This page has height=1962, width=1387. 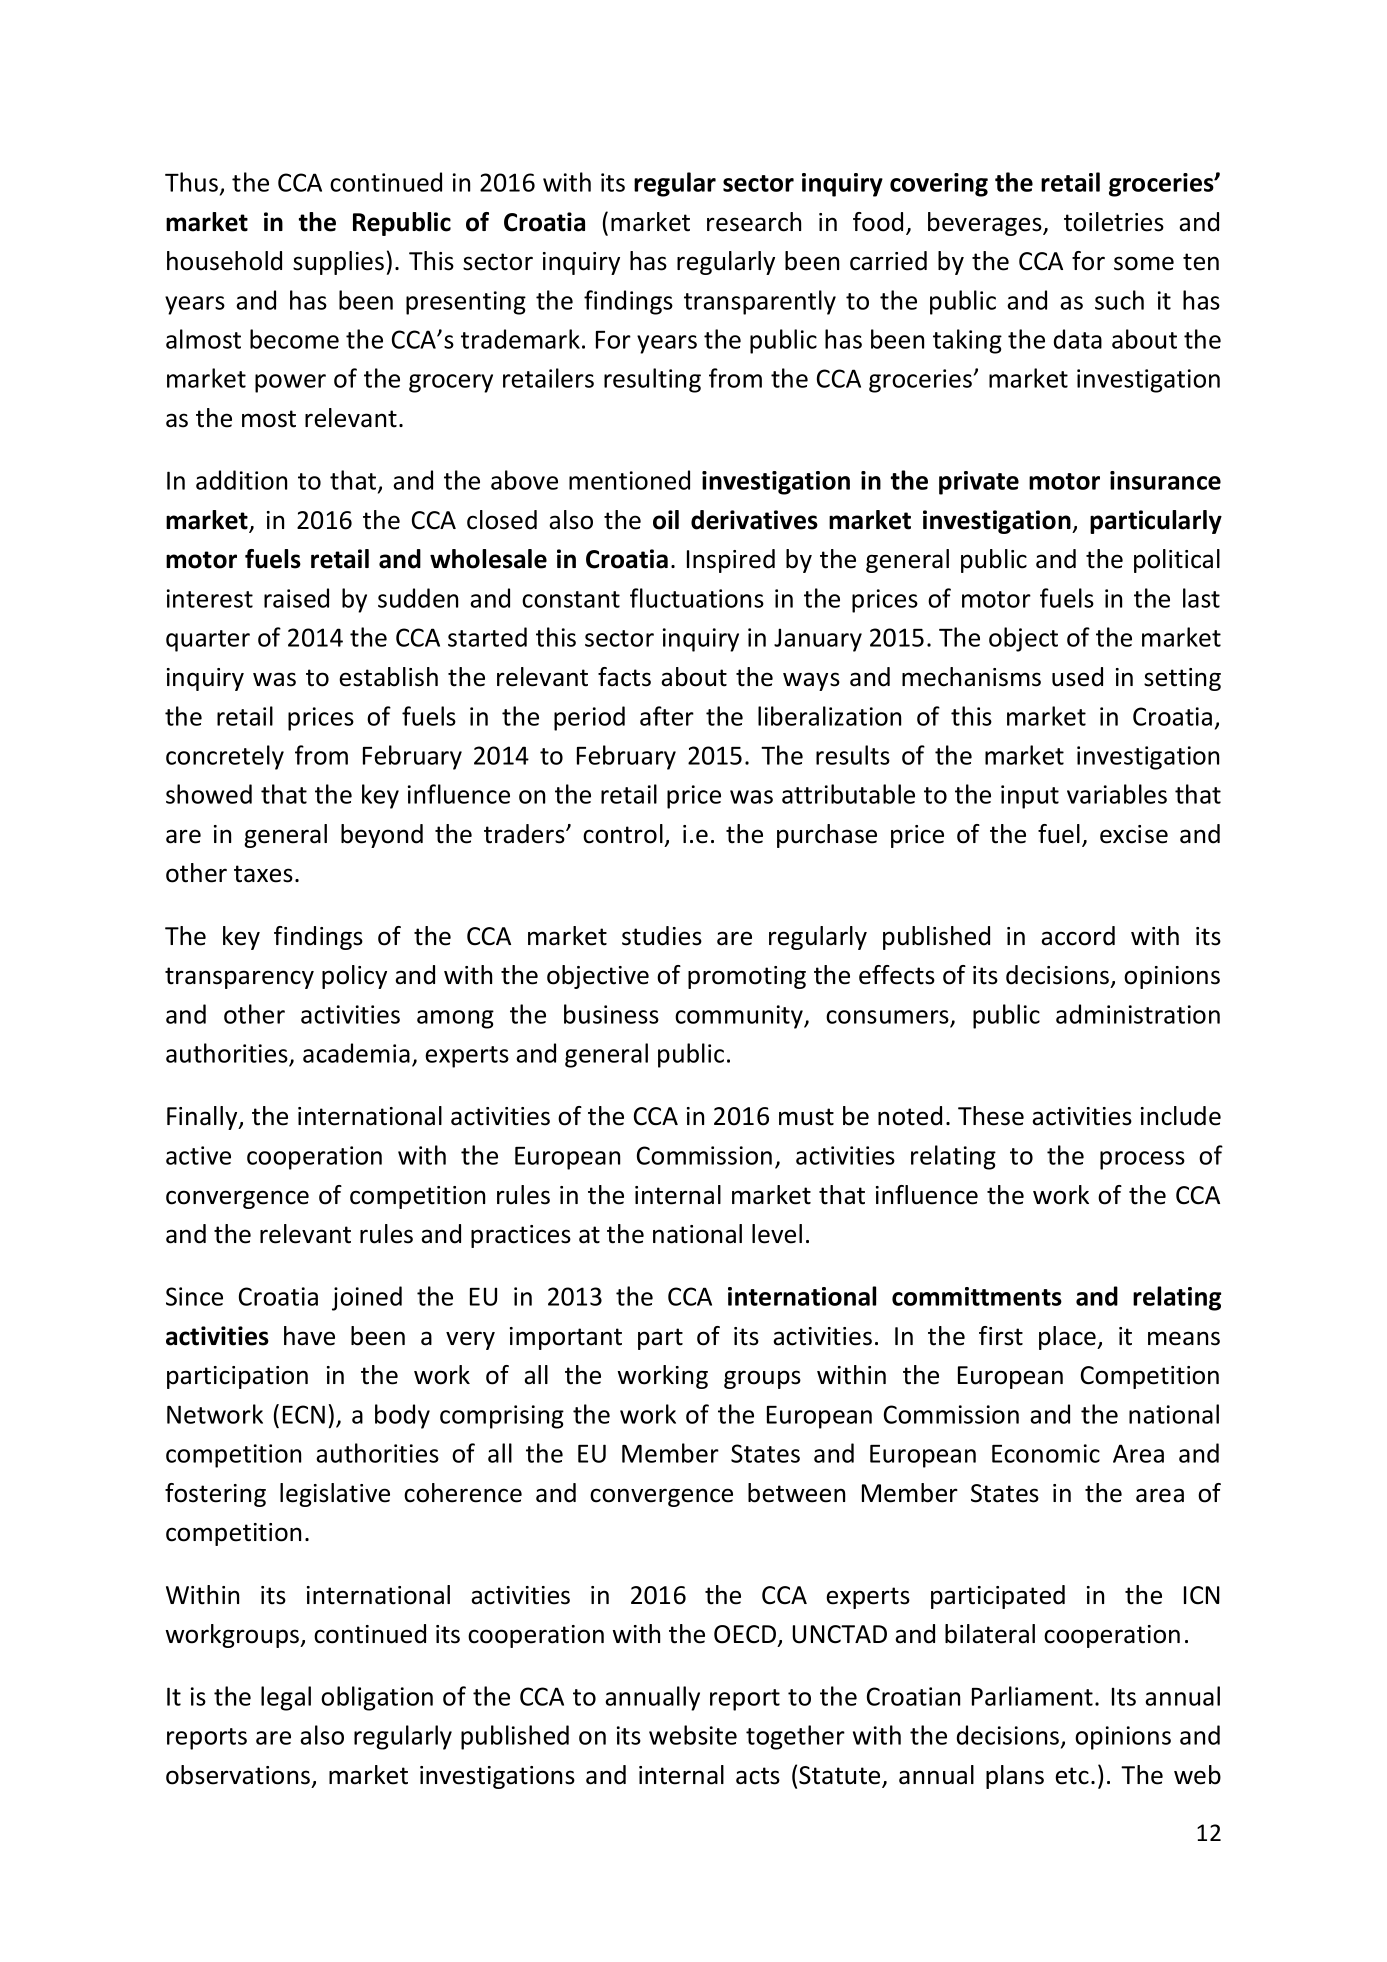 I want to click on accord, so click(x=1078, y=936).
